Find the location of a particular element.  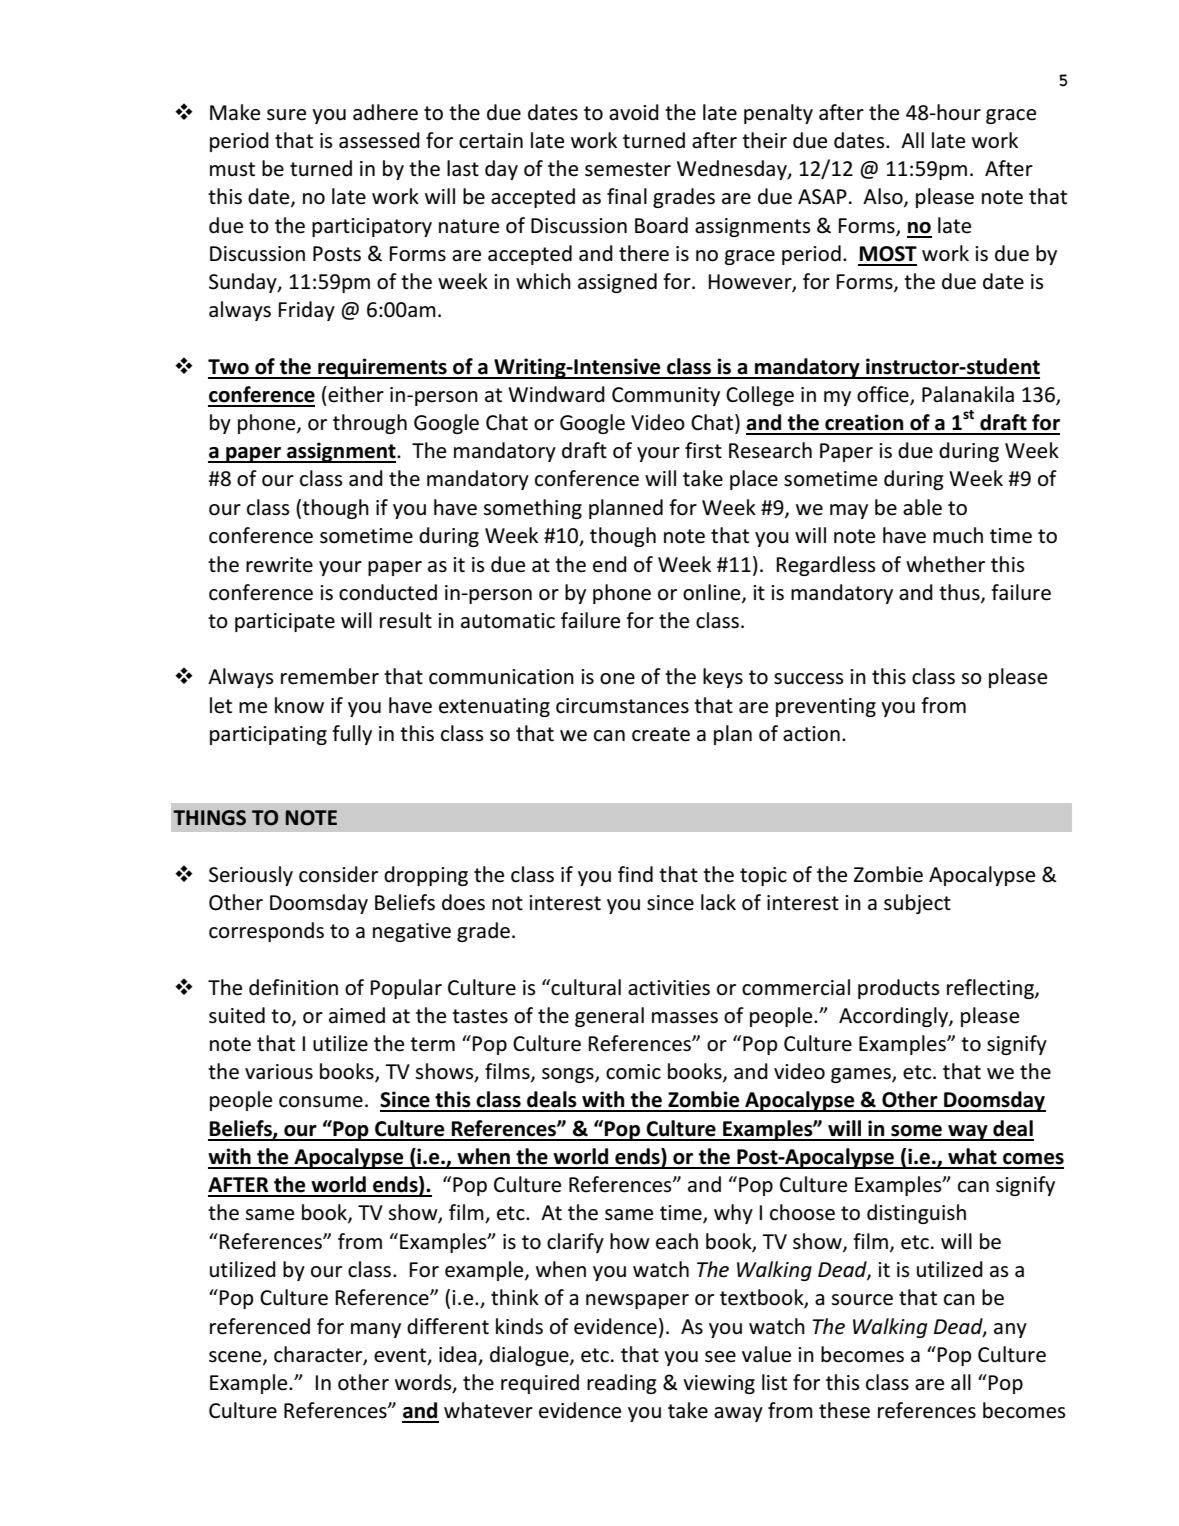

these is located at coordinates (844, 1410).
